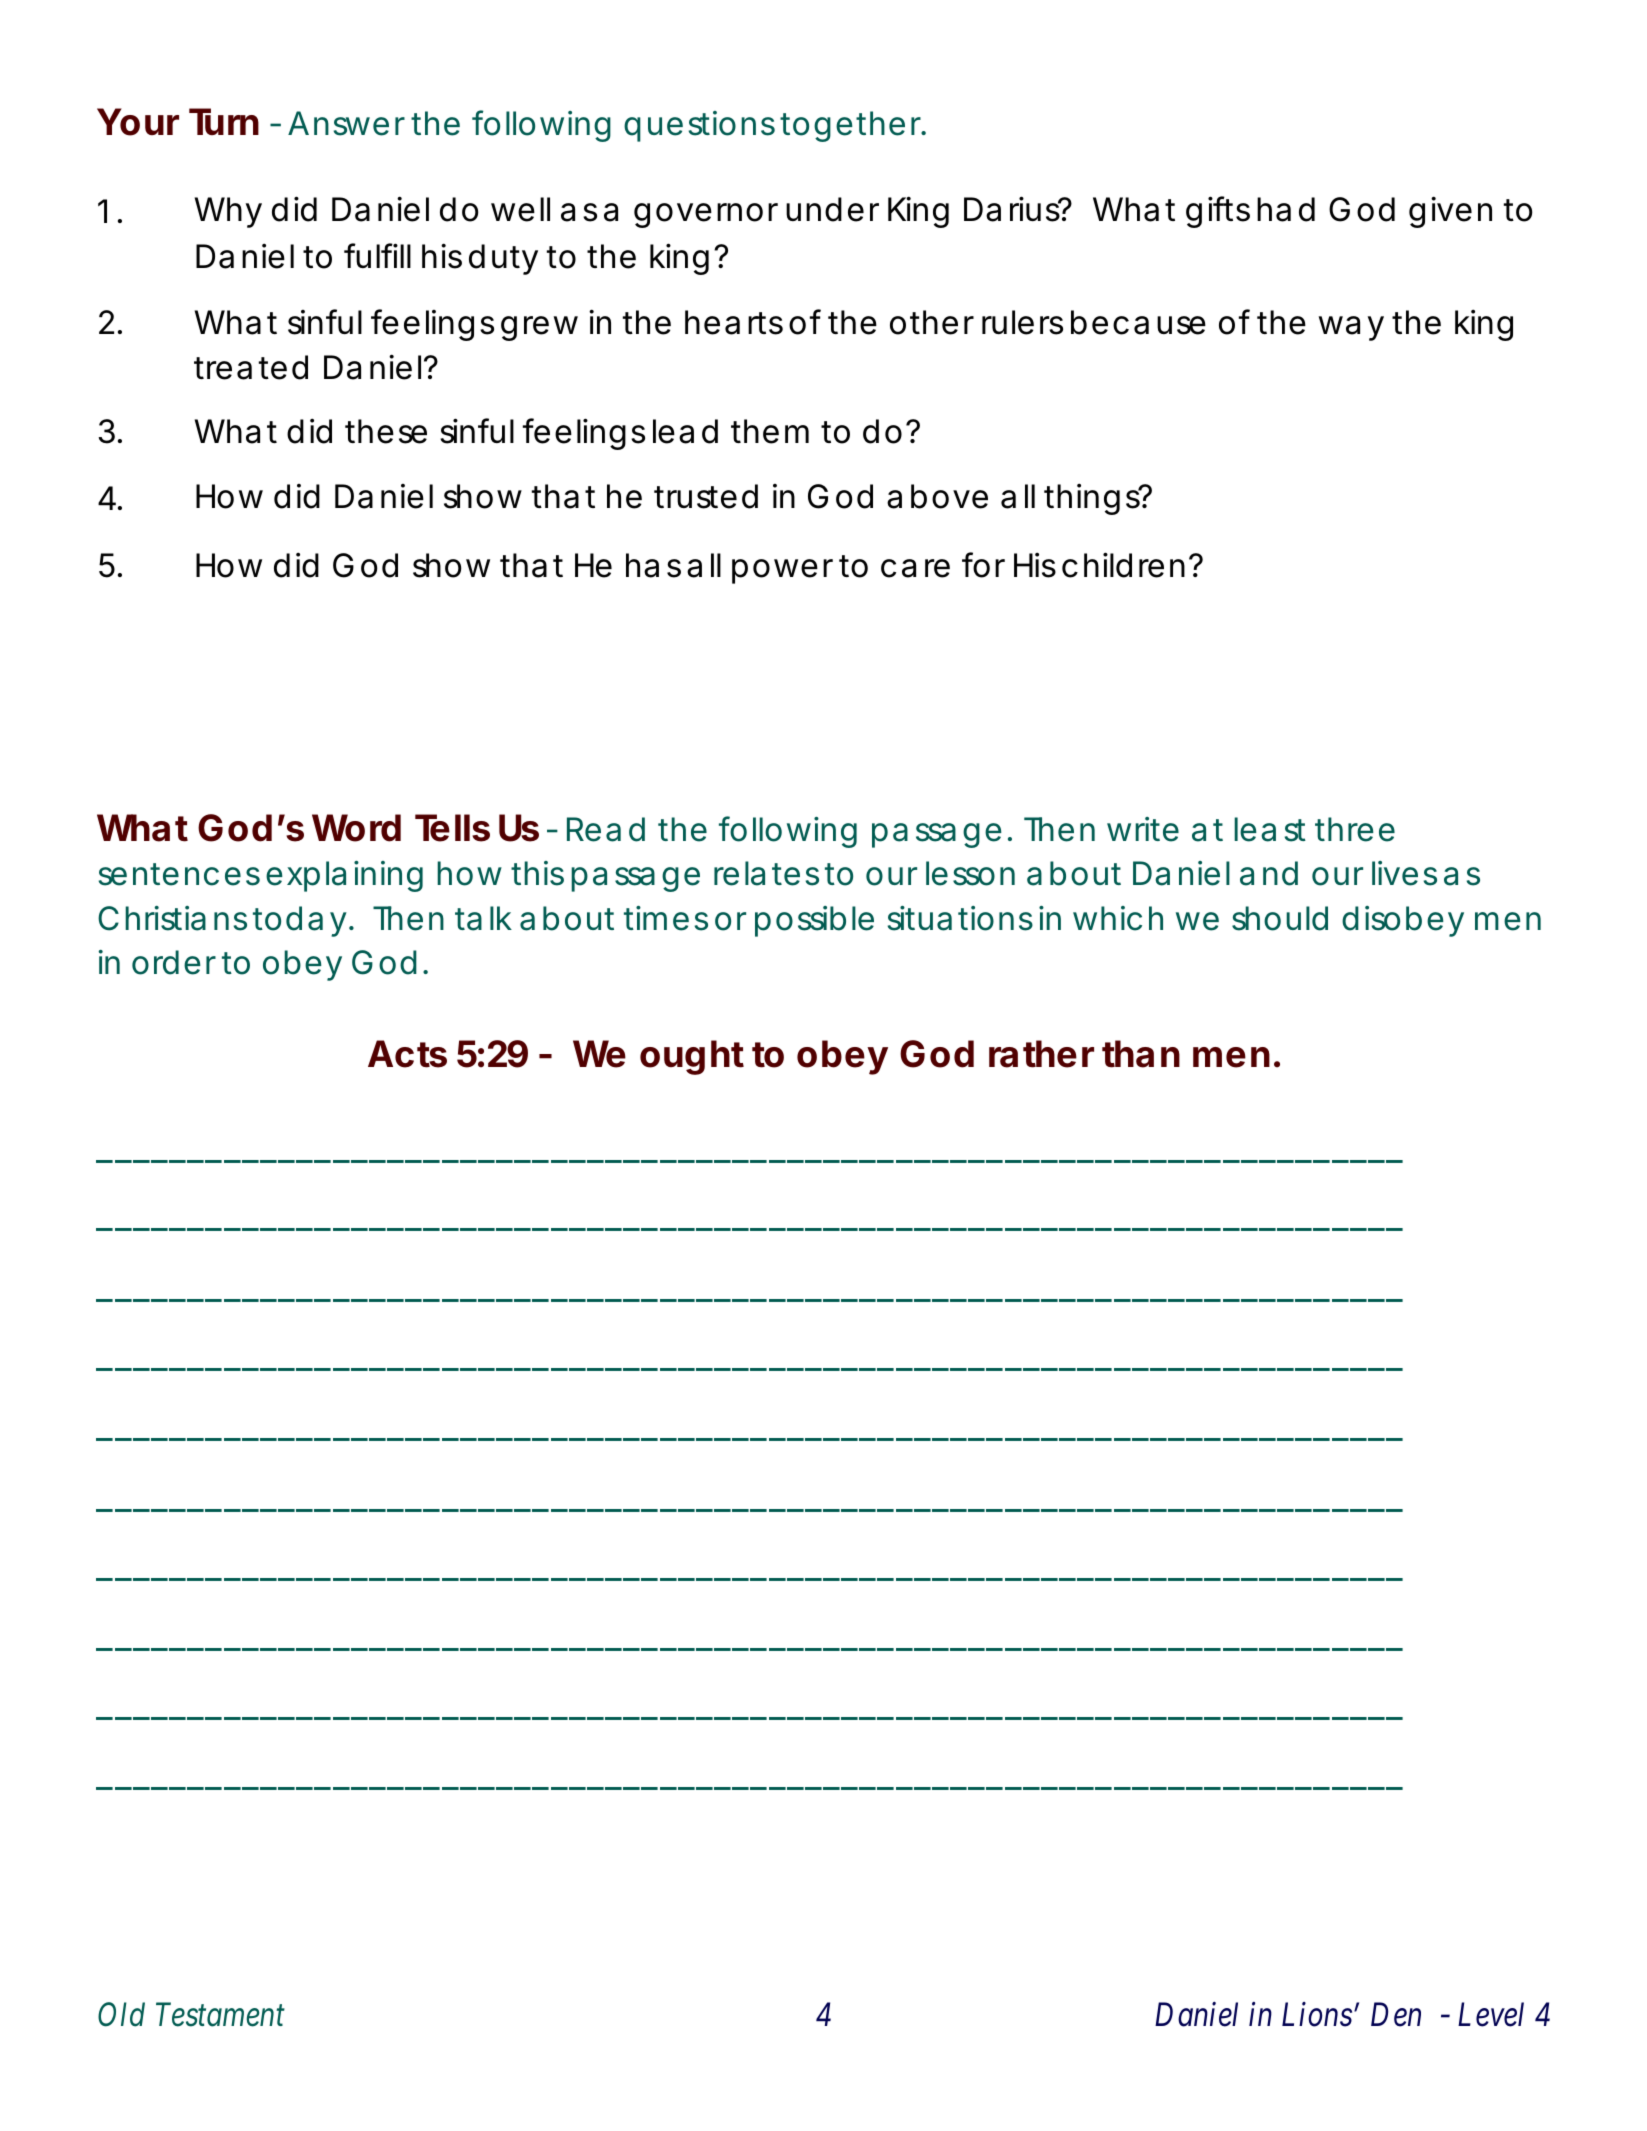  What do you see at coordinates (121, 2014) in the screenshot?
I see `Old` at bounding box center [121, 2014].
